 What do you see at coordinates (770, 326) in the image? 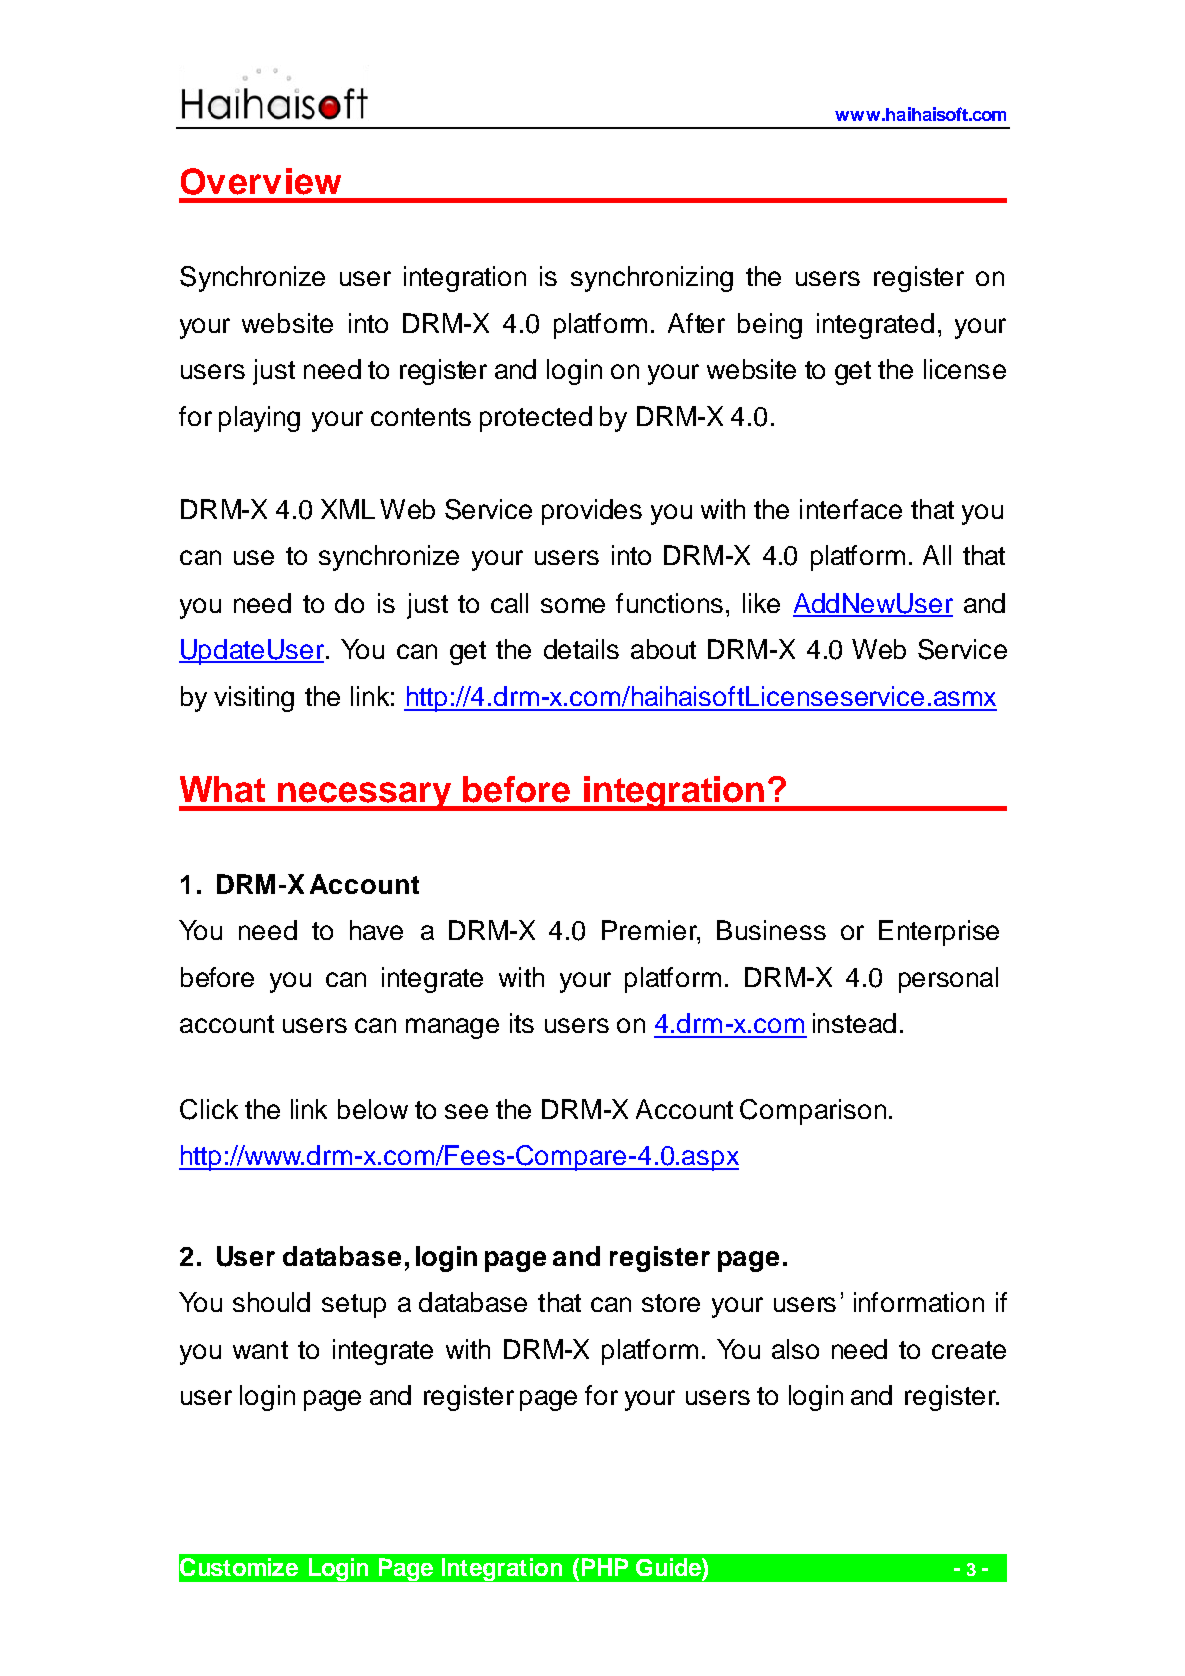
I see `being` at bounding box center [770, 326].
